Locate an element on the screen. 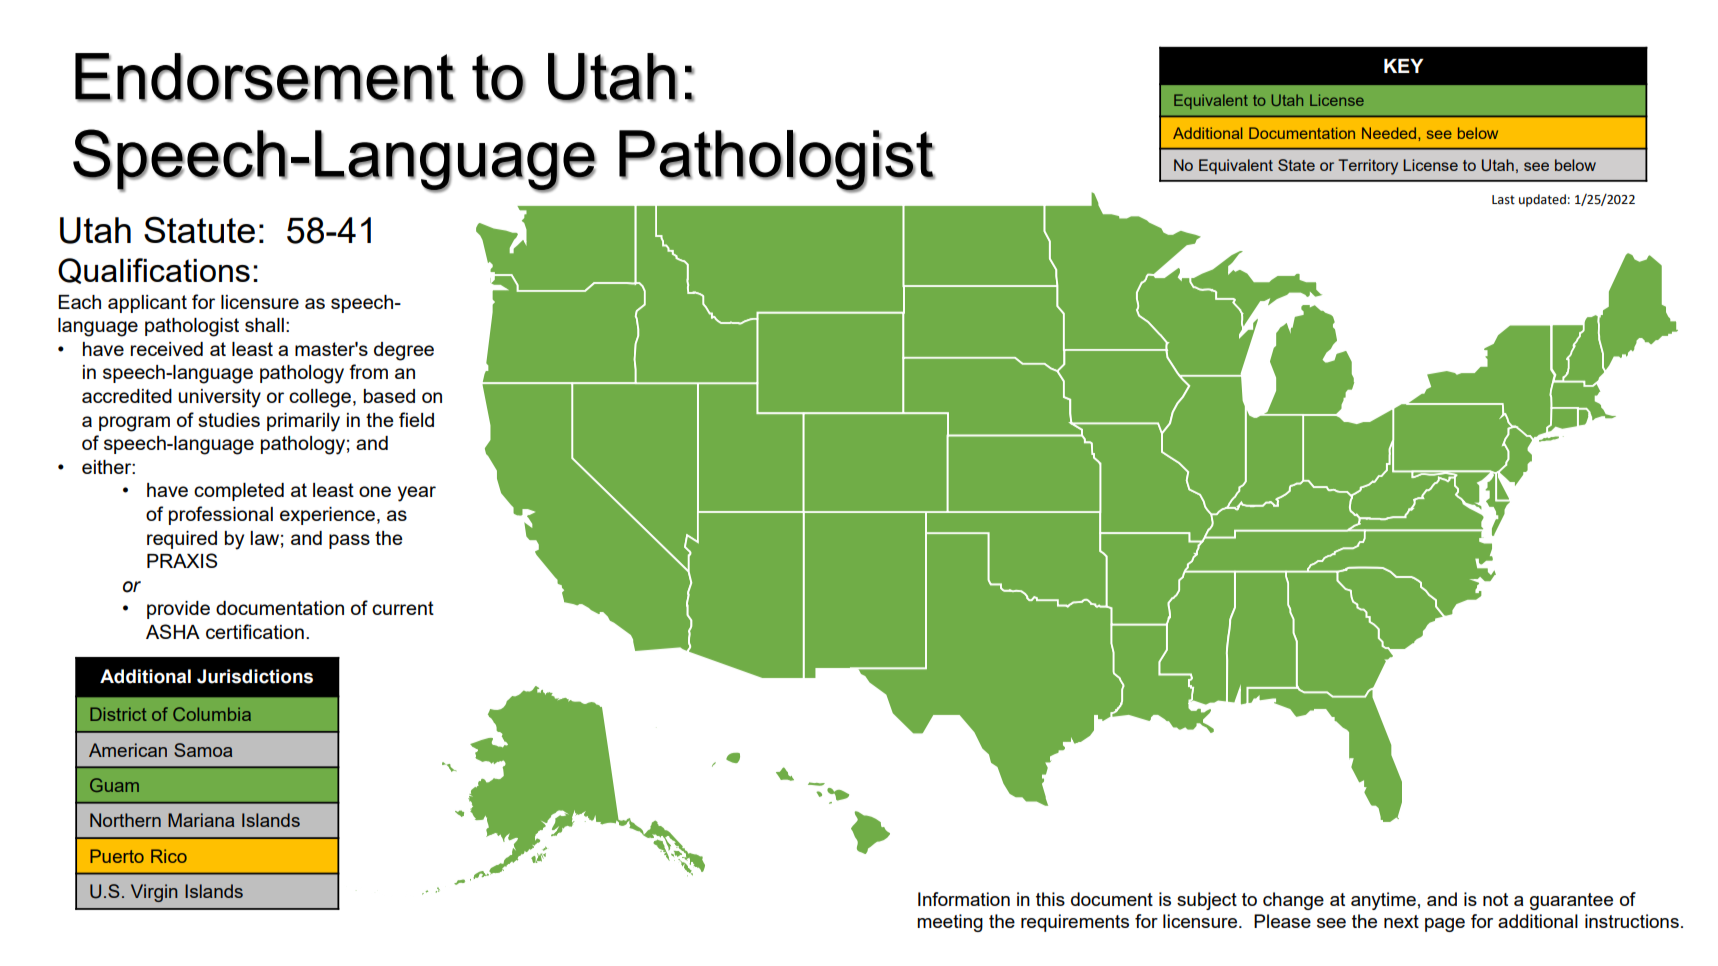 The image size is (1718, 966). year is located at coordinates (417, 494).
